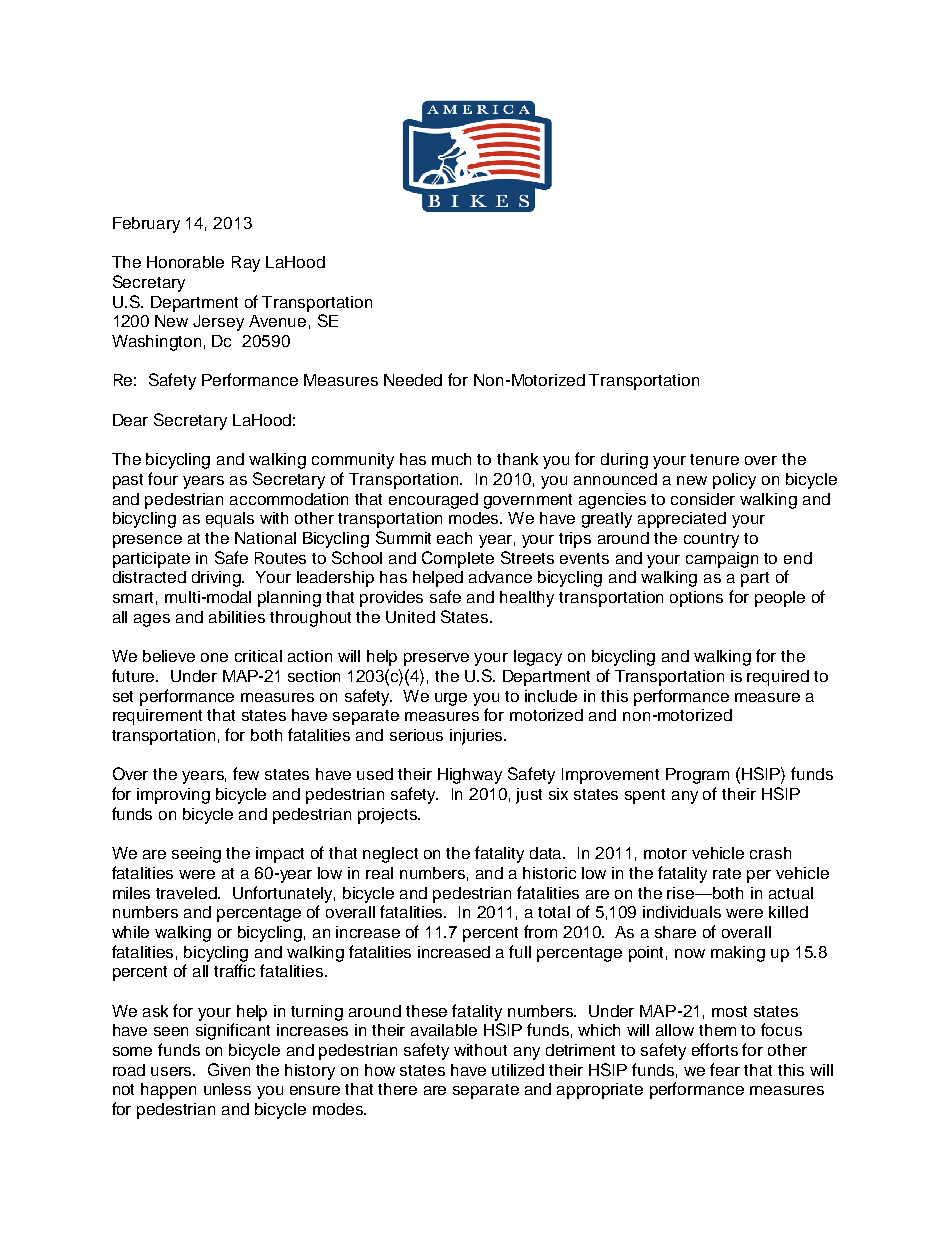 The image size is (952, 1233). I want to click on fear, so click(725, 1069).
